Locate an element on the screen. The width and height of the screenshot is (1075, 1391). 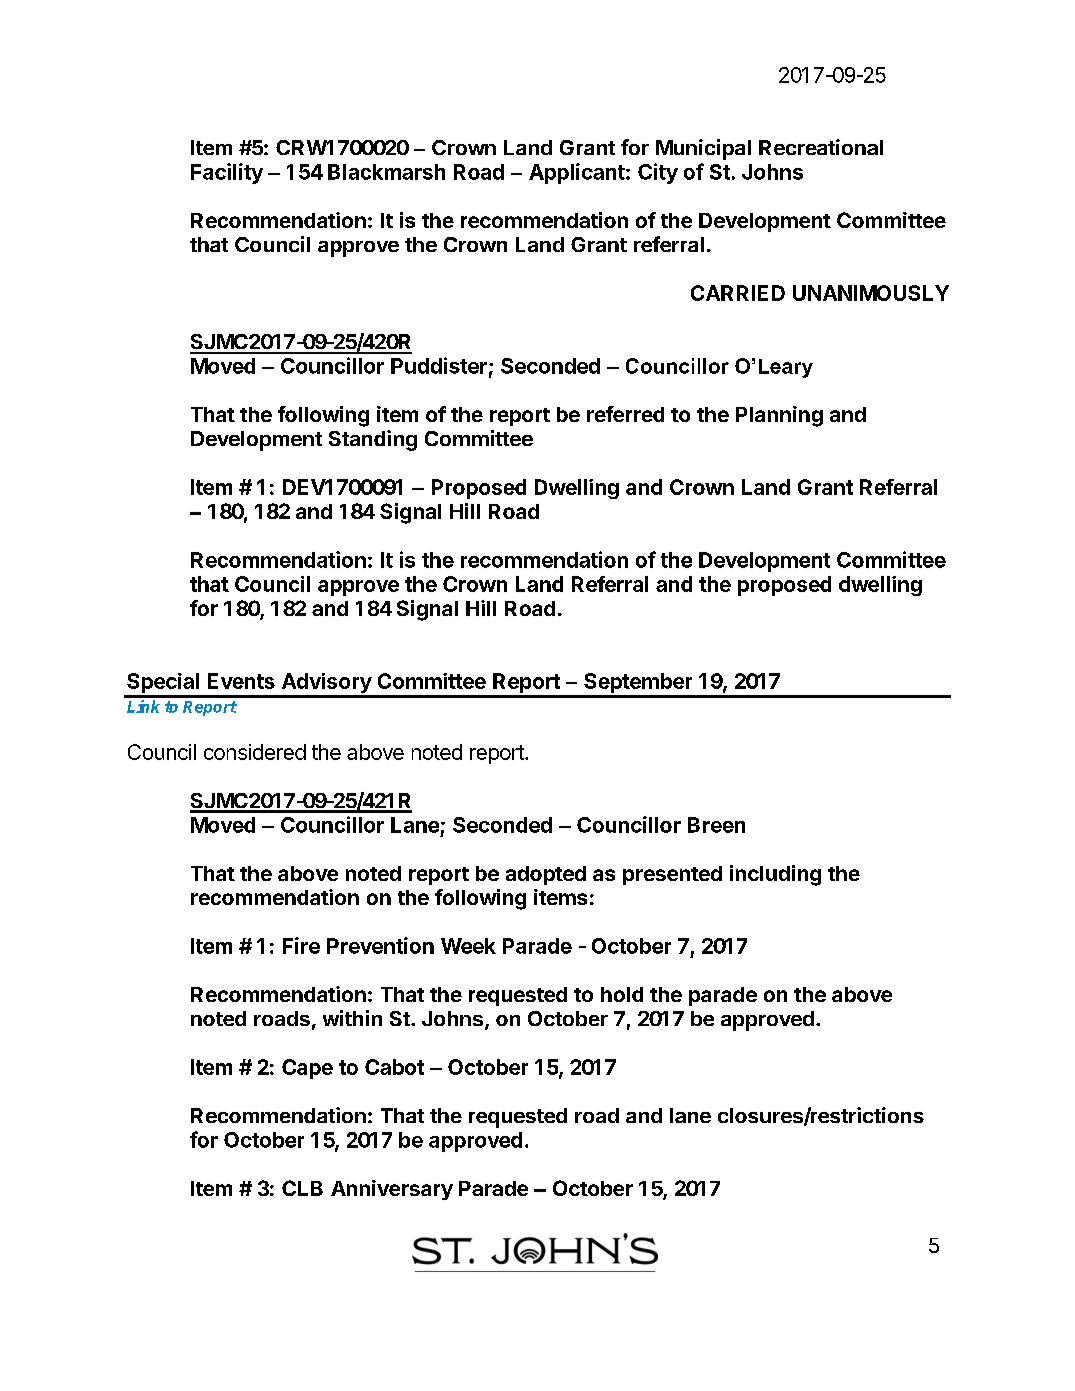
Facility is located at coordinates (227, 173).
